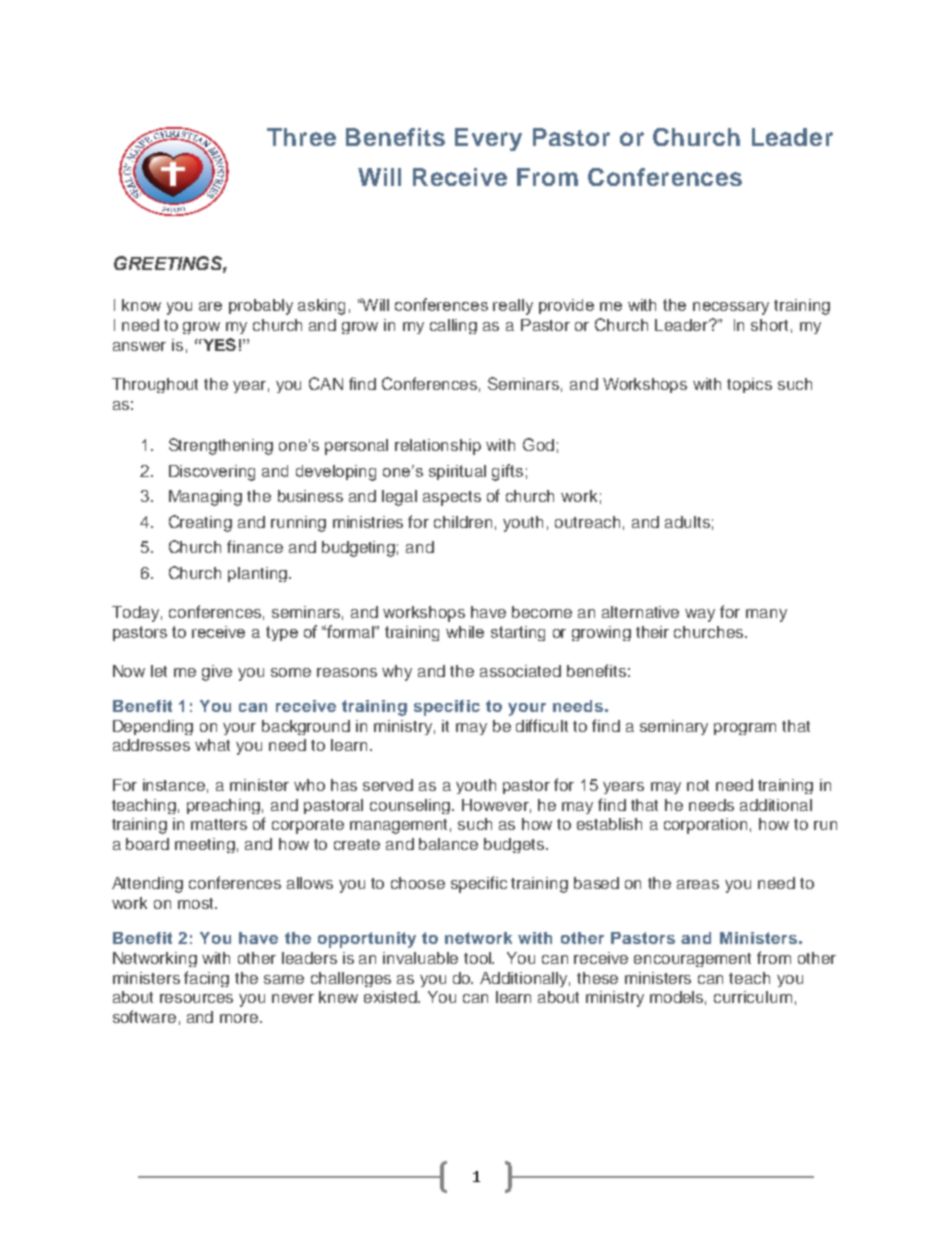 The height and width of the document is (1233, 952). I want to click on Every, so click(488, 139).
